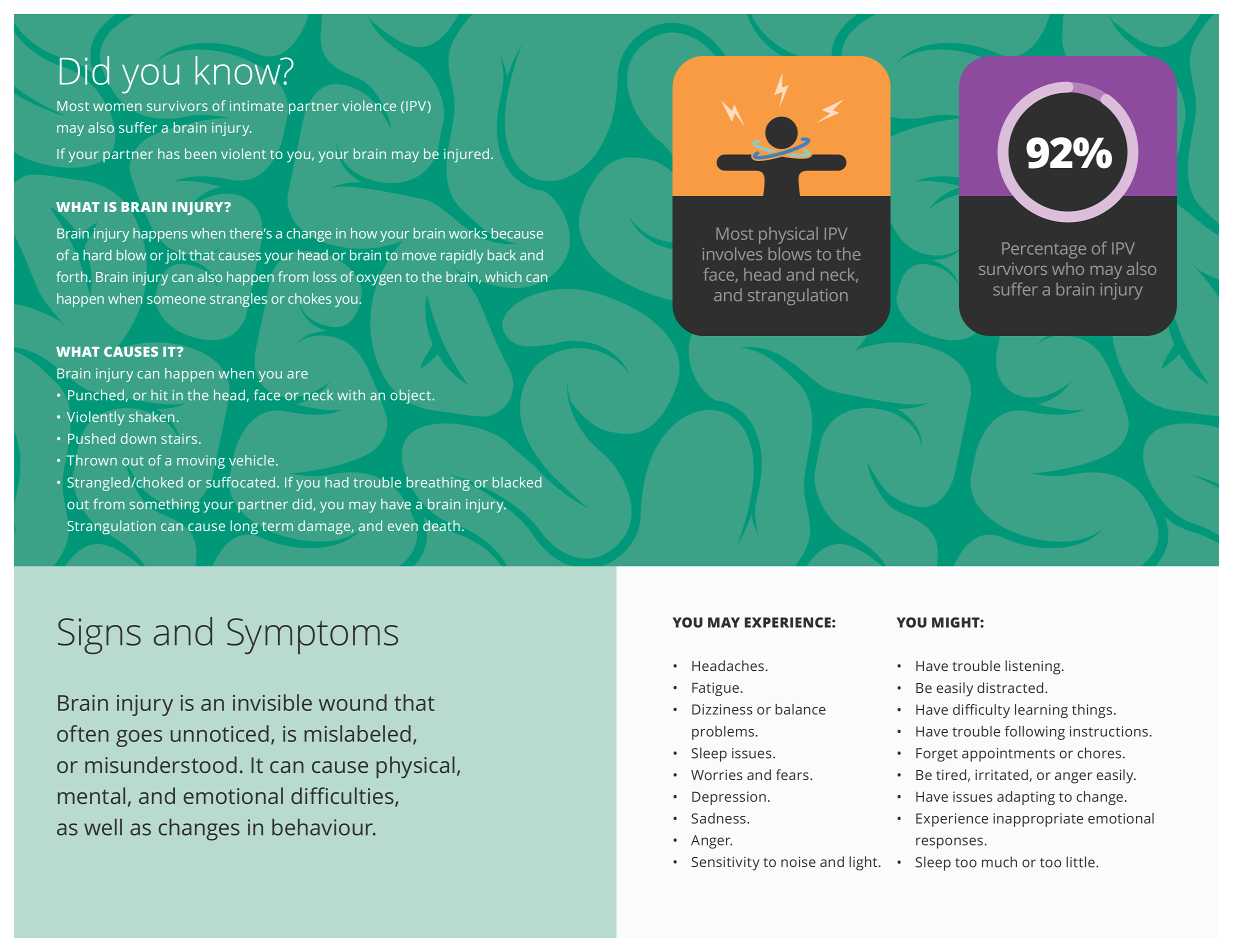 Image resolution: width=1233 pixels, height=952 pixels. Describe the element at coordinates (176, 300) in the screenshot. I see `someone` at that location.
